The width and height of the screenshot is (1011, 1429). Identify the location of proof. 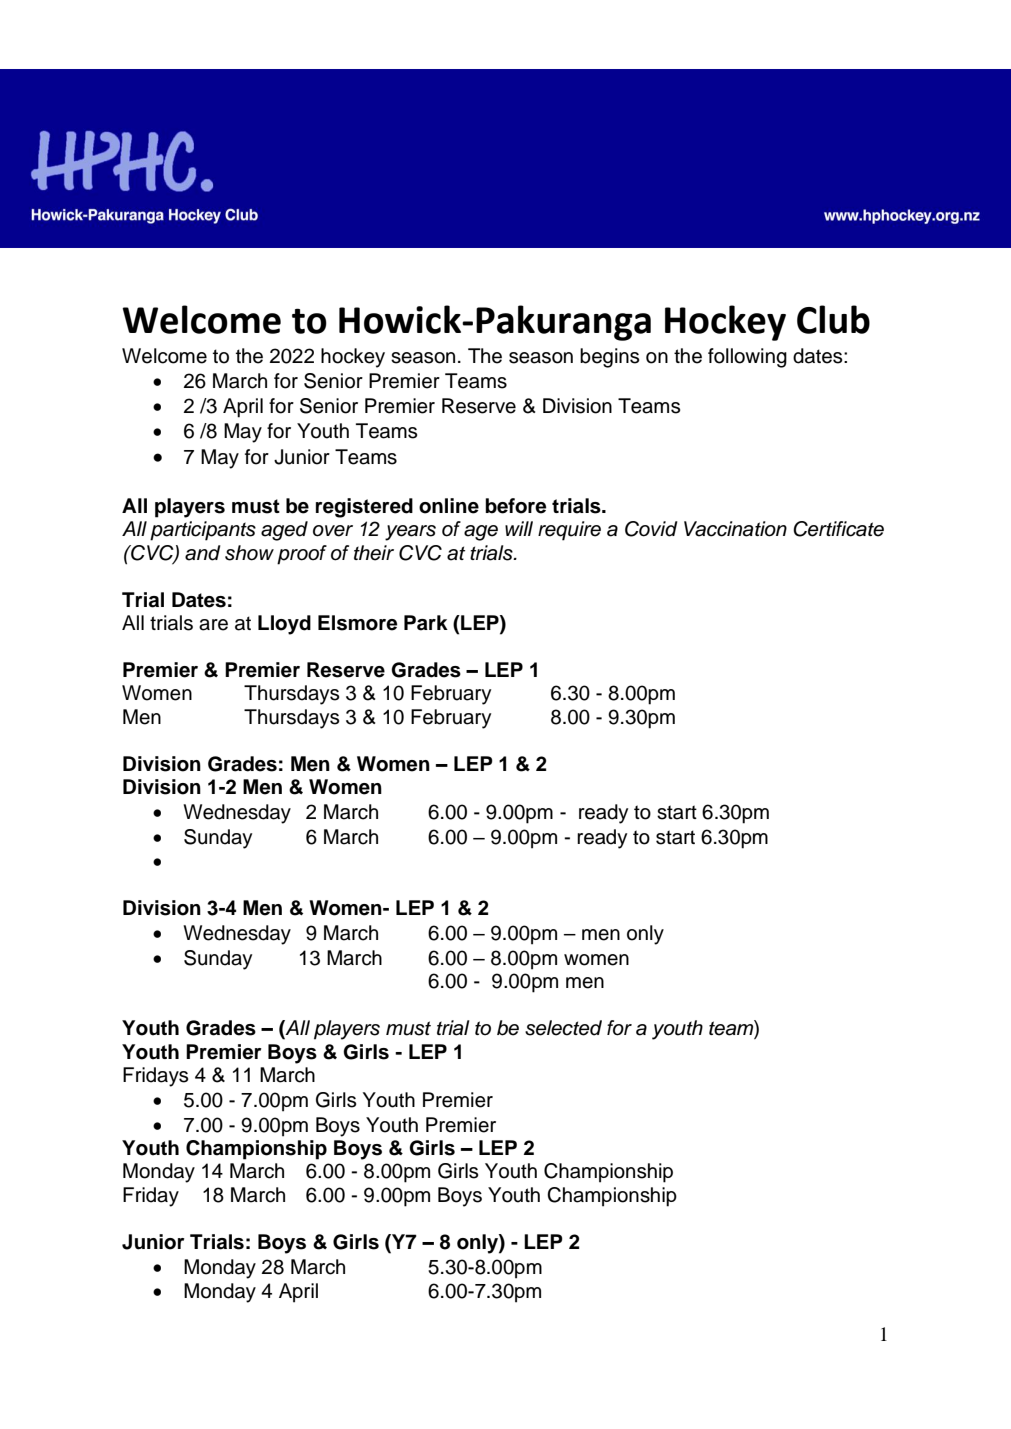
(302, 555).
